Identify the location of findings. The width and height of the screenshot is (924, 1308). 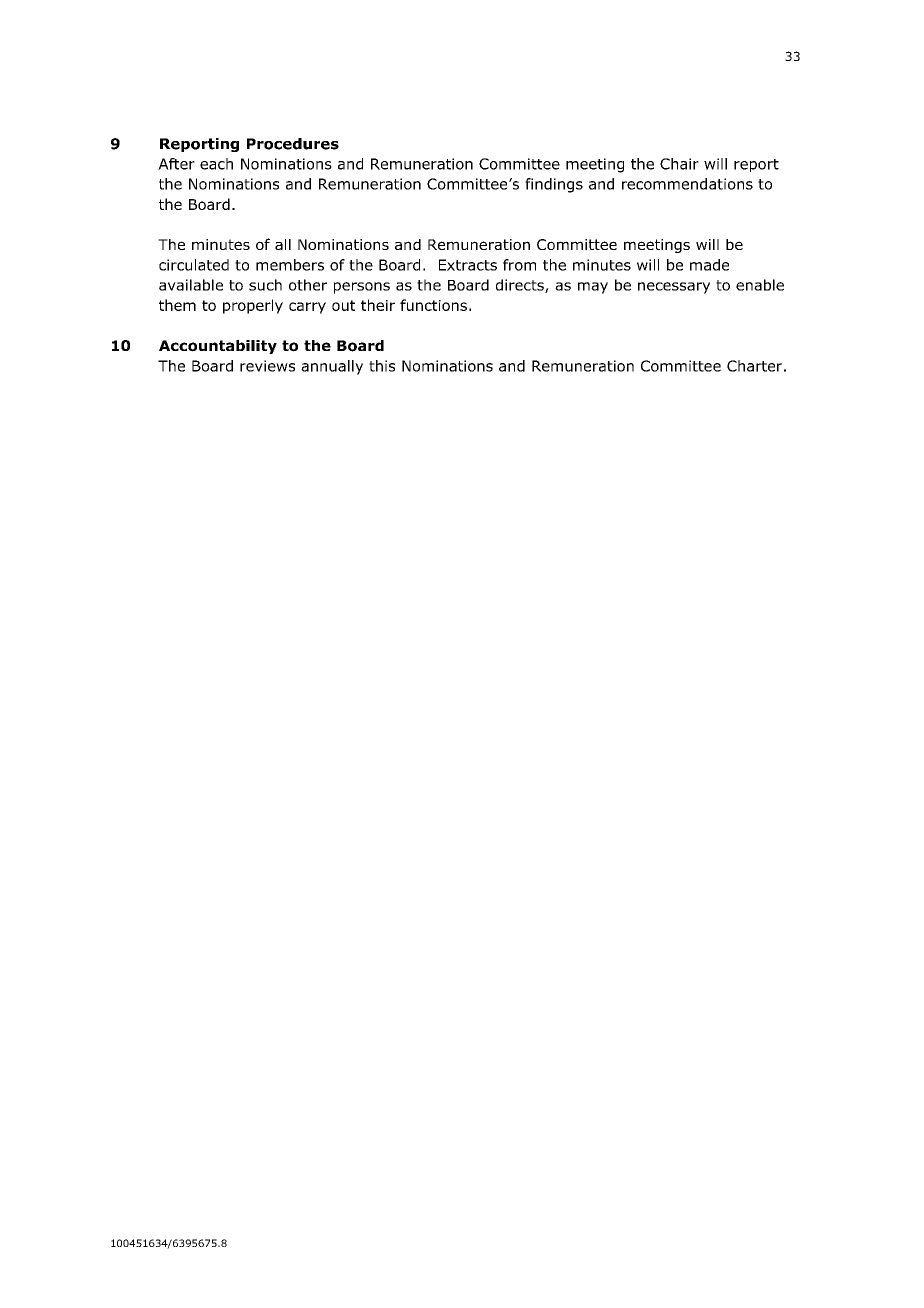
(554, 185).
